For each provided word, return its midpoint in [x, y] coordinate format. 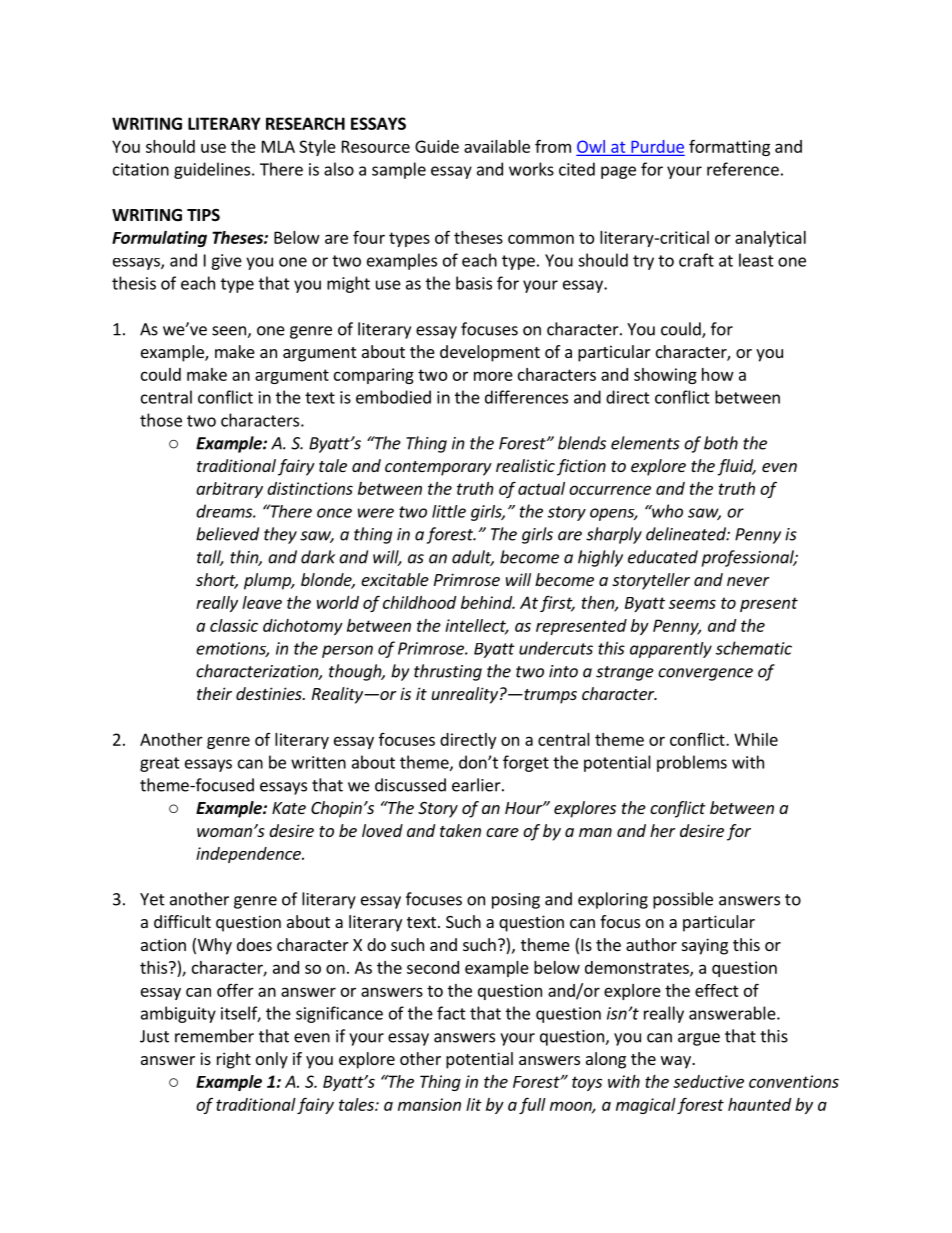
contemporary [438, 468]
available [497, 146]
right [234, 1060]
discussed [410, 785]
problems [692, 763]
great [160, 764]
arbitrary [229, 490]
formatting [729, 147]
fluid [736, 467]
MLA [278, 146]
